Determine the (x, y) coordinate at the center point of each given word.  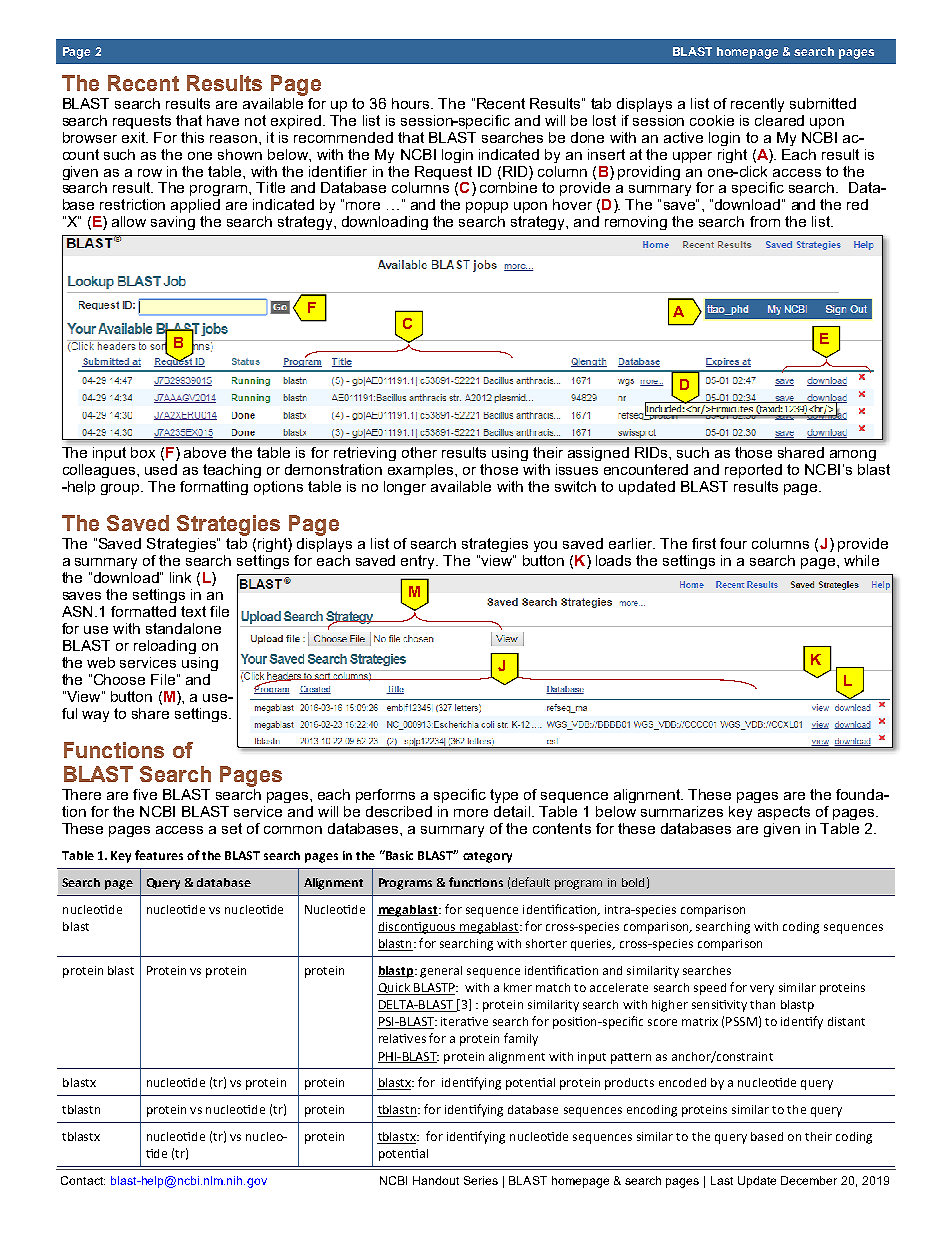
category (487, 857)
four (733, 543)
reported (753, 471)
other (419, 452)
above (205, 452)
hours (412, 103)
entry (419, 562)
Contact (83, 1180)
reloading (165, 647)
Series (481, 1180)
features (159, 855)
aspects (784, 813)
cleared (779, 120)
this (192, 137)
